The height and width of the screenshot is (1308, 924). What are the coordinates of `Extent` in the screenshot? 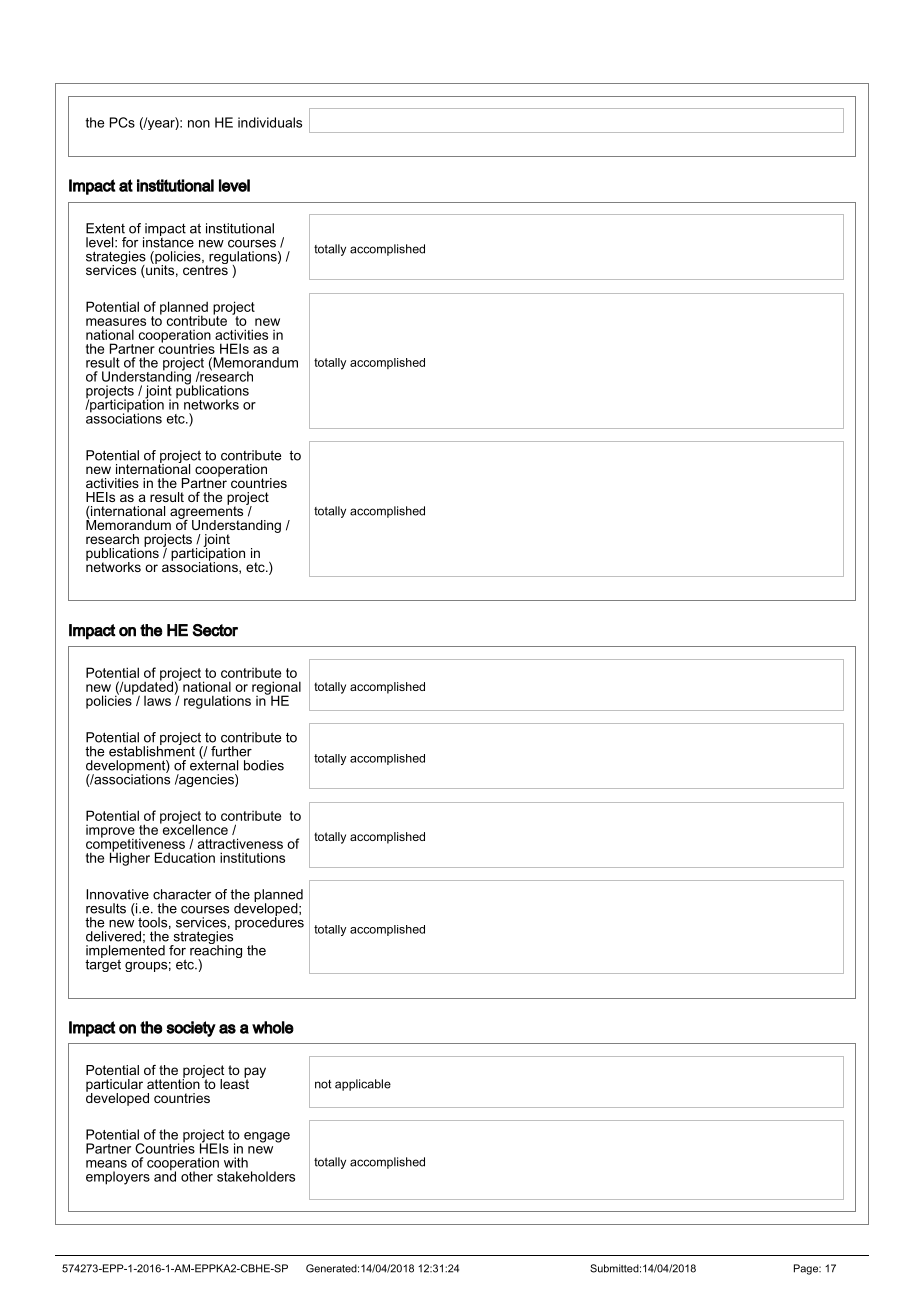 It's located at (105, 228).
